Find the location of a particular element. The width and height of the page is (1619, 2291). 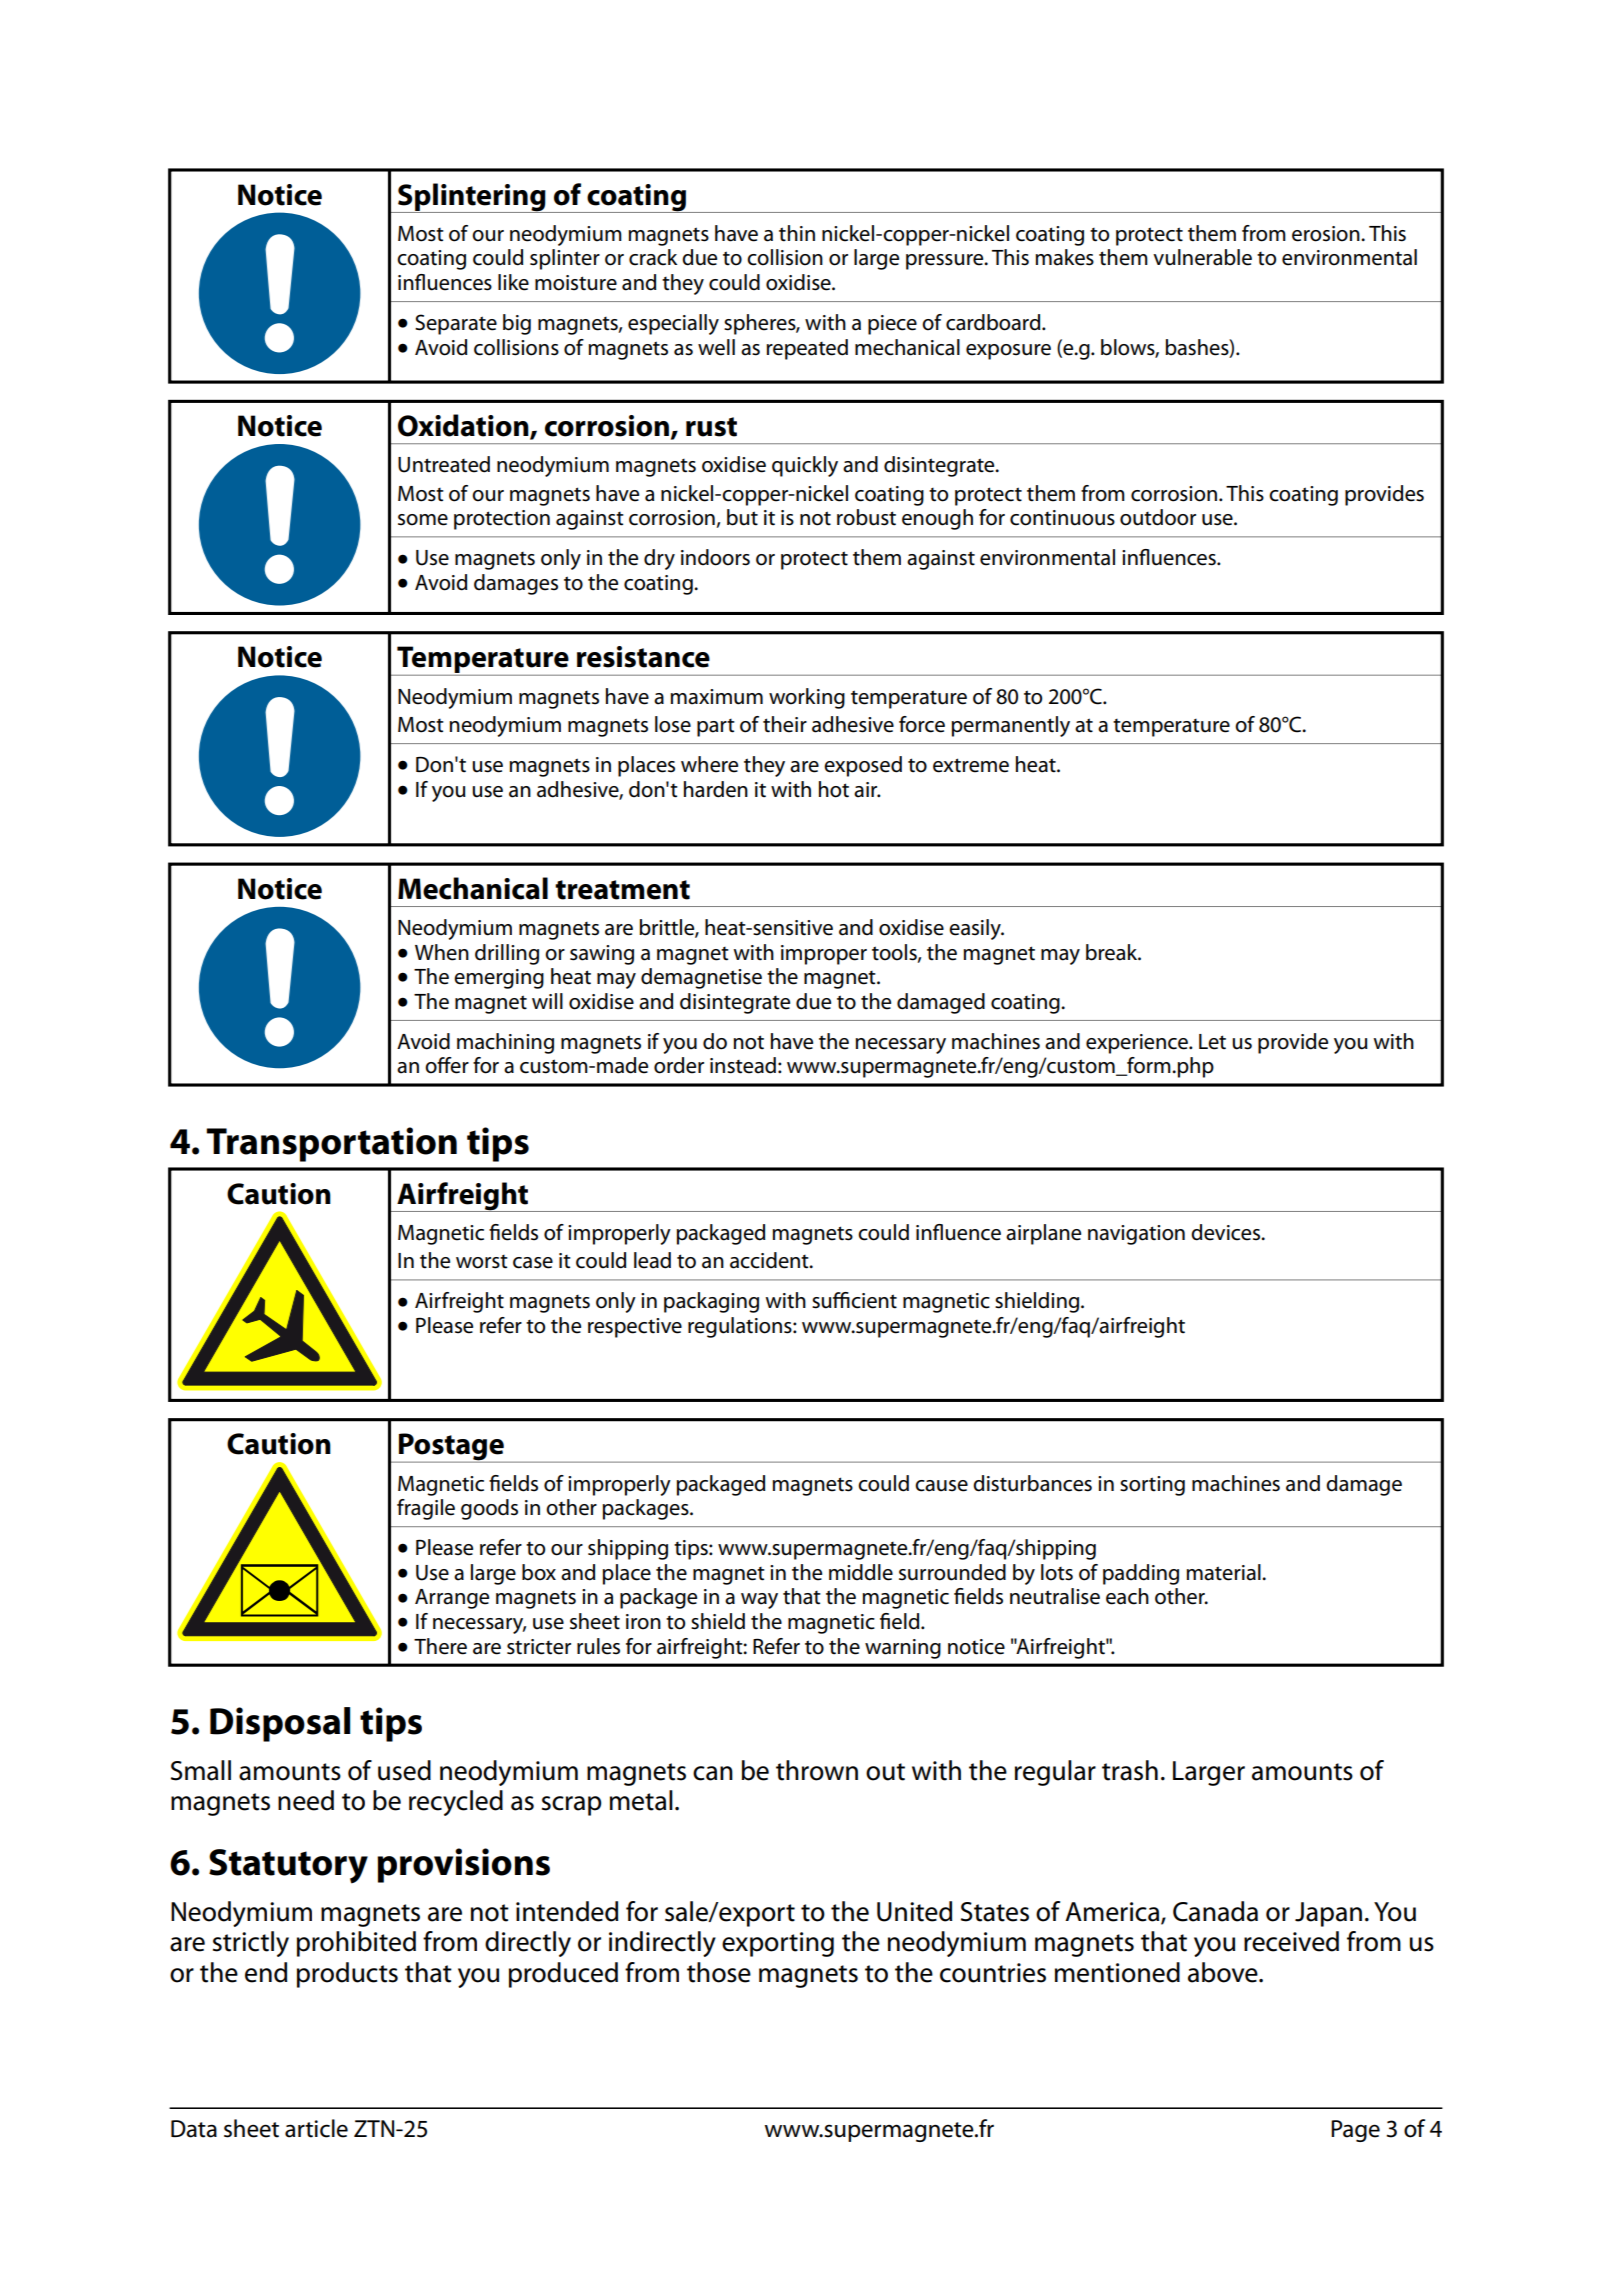

those is located at coordinates (719, 1972).
